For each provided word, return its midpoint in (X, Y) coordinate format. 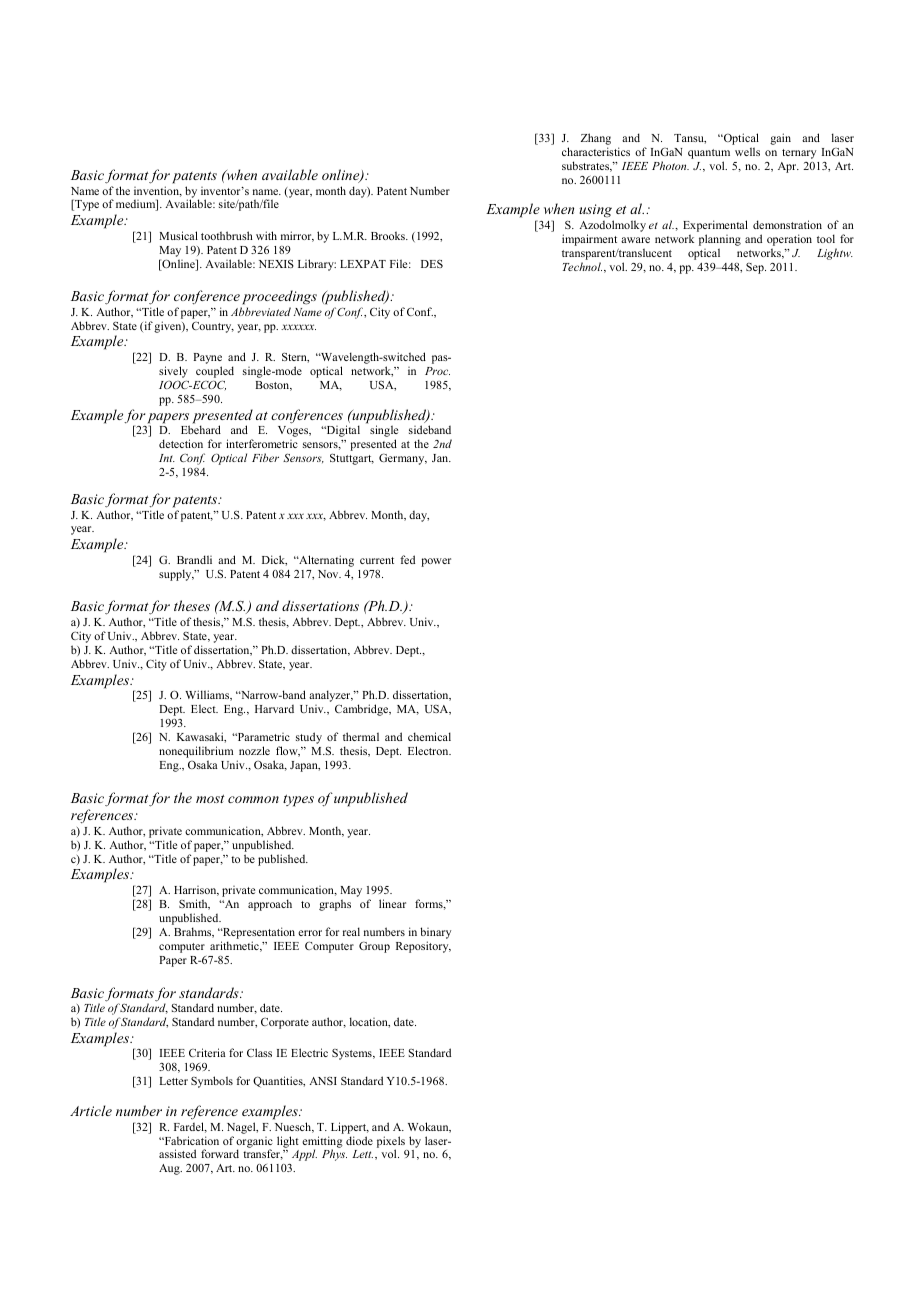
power (436, 562)
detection (181, 443)
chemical (429, 736)
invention (158, 191)
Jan (441, 458)
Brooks (389, 235)
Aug (170, 1169)
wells (747, 151)
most (210, 799)
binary (435, 934)
